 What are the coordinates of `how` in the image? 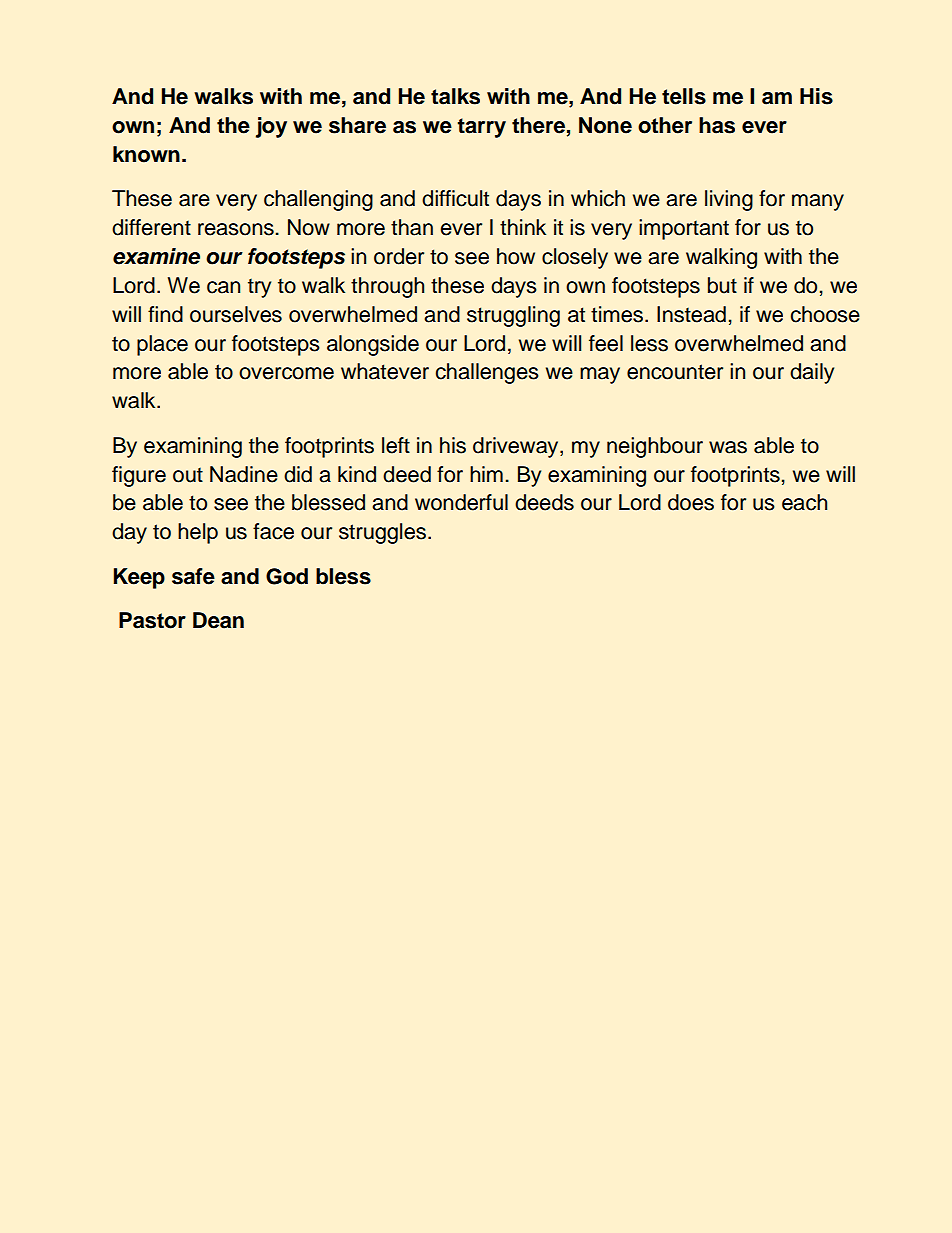 It's located at (516, 256).
